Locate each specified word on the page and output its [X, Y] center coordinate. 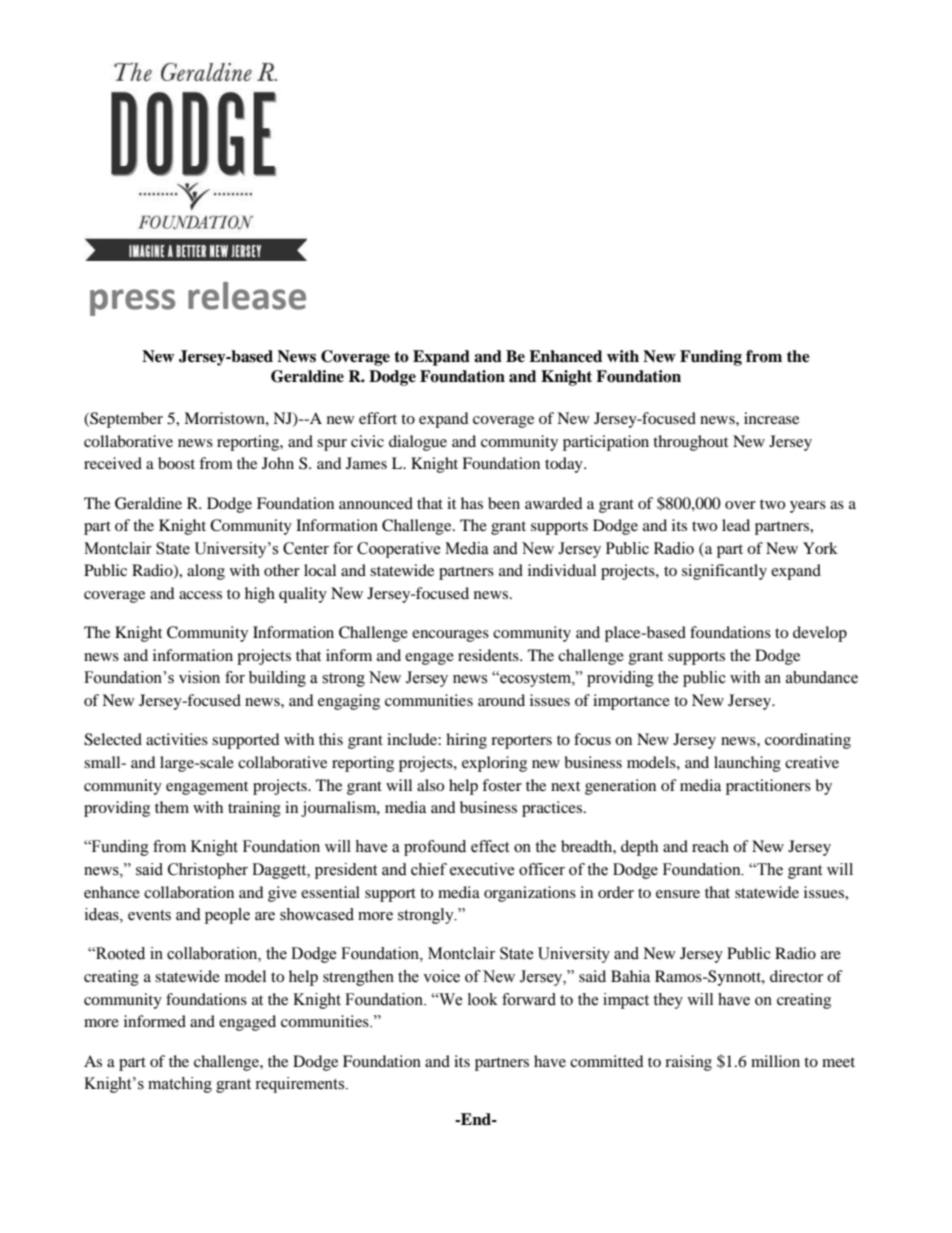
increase [771, 418]
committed [607, 1061]
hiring [466, 741]
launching [747, 764]
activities [177, 739]
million [775, 1061]
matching [180, 1085]
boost [176, 463]
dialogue [418, 443]
